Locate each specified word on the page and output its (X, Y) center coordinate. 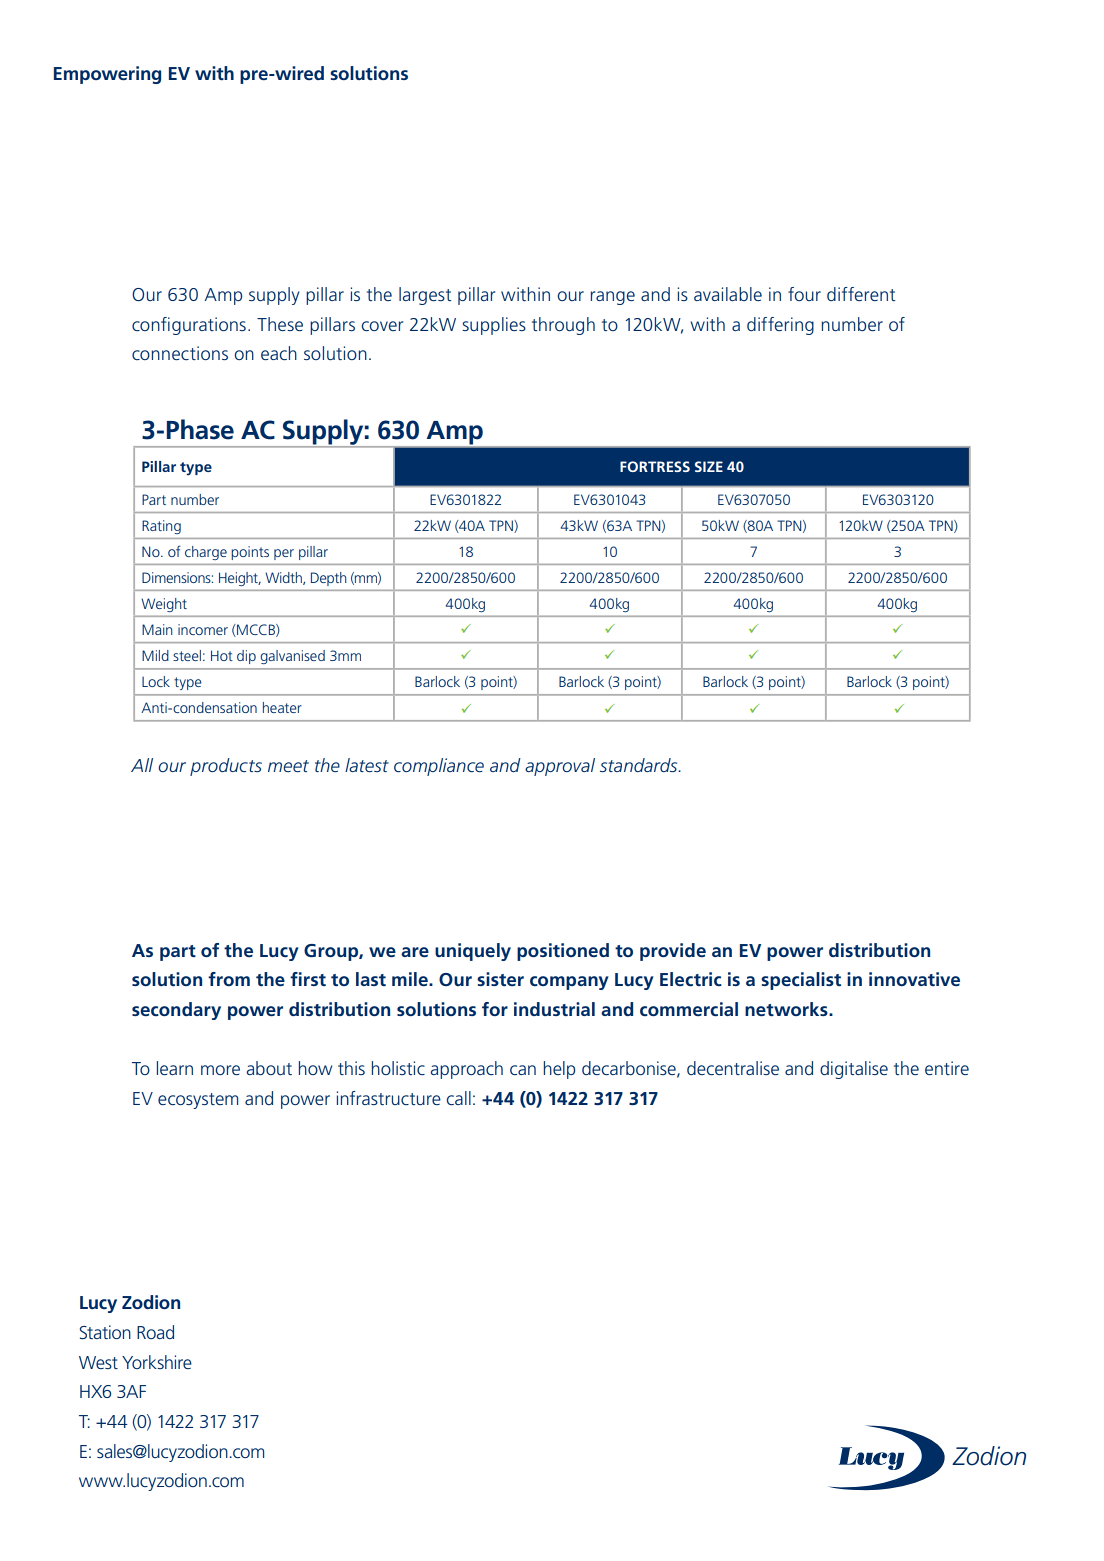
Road (155, 1332)
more (220, 1070)
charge (206, 553)
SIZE (709, 466)
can (523, 1070)
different (861, 294)
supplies (494, 326)
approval (560, 767)
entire (947, 1068)
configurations (189, 326)
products (226, 767)
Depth (328, 579)
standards (640, 765)
